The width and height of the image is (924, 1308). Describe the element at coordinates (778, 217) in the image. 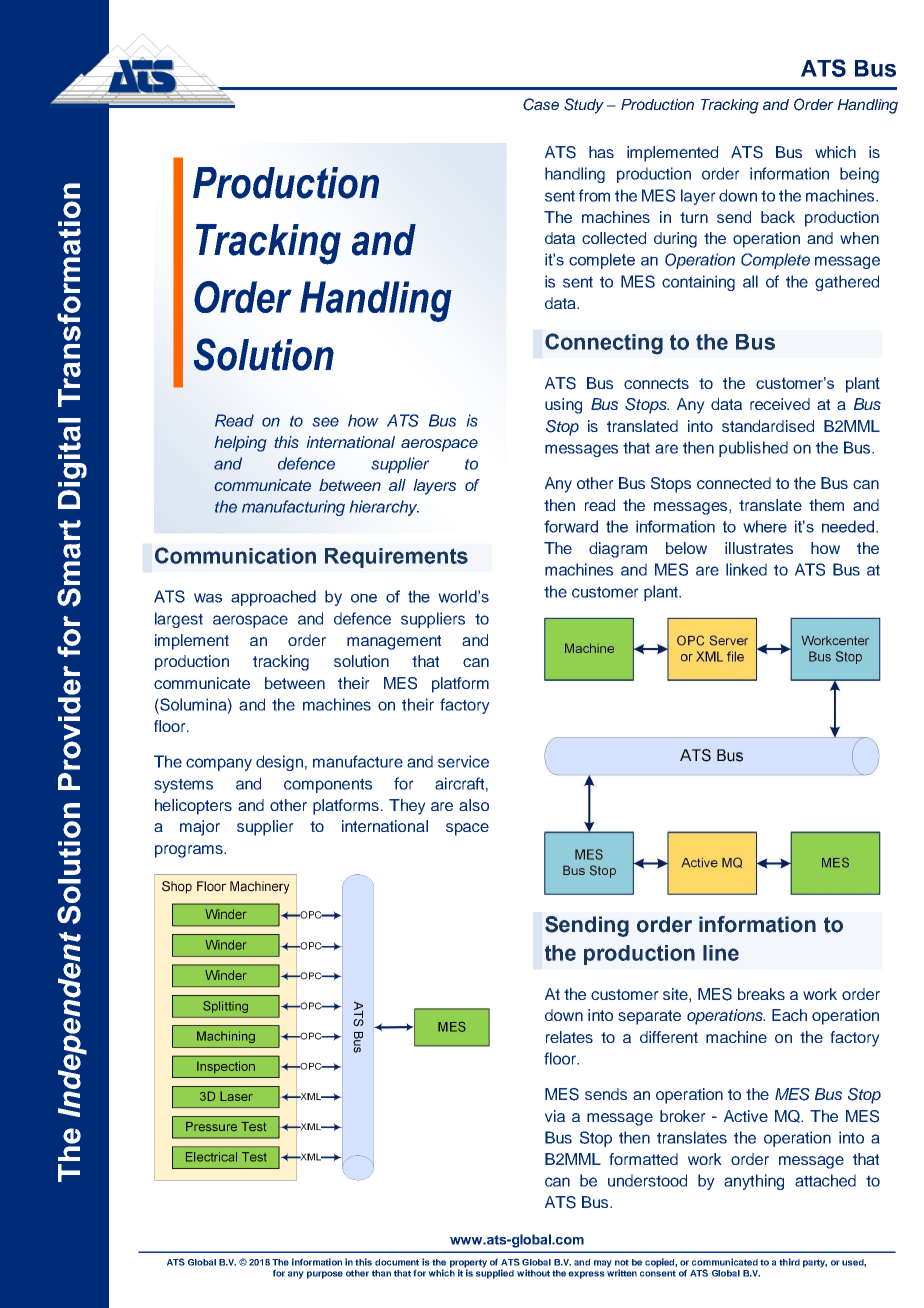

I see `back` at that location.
